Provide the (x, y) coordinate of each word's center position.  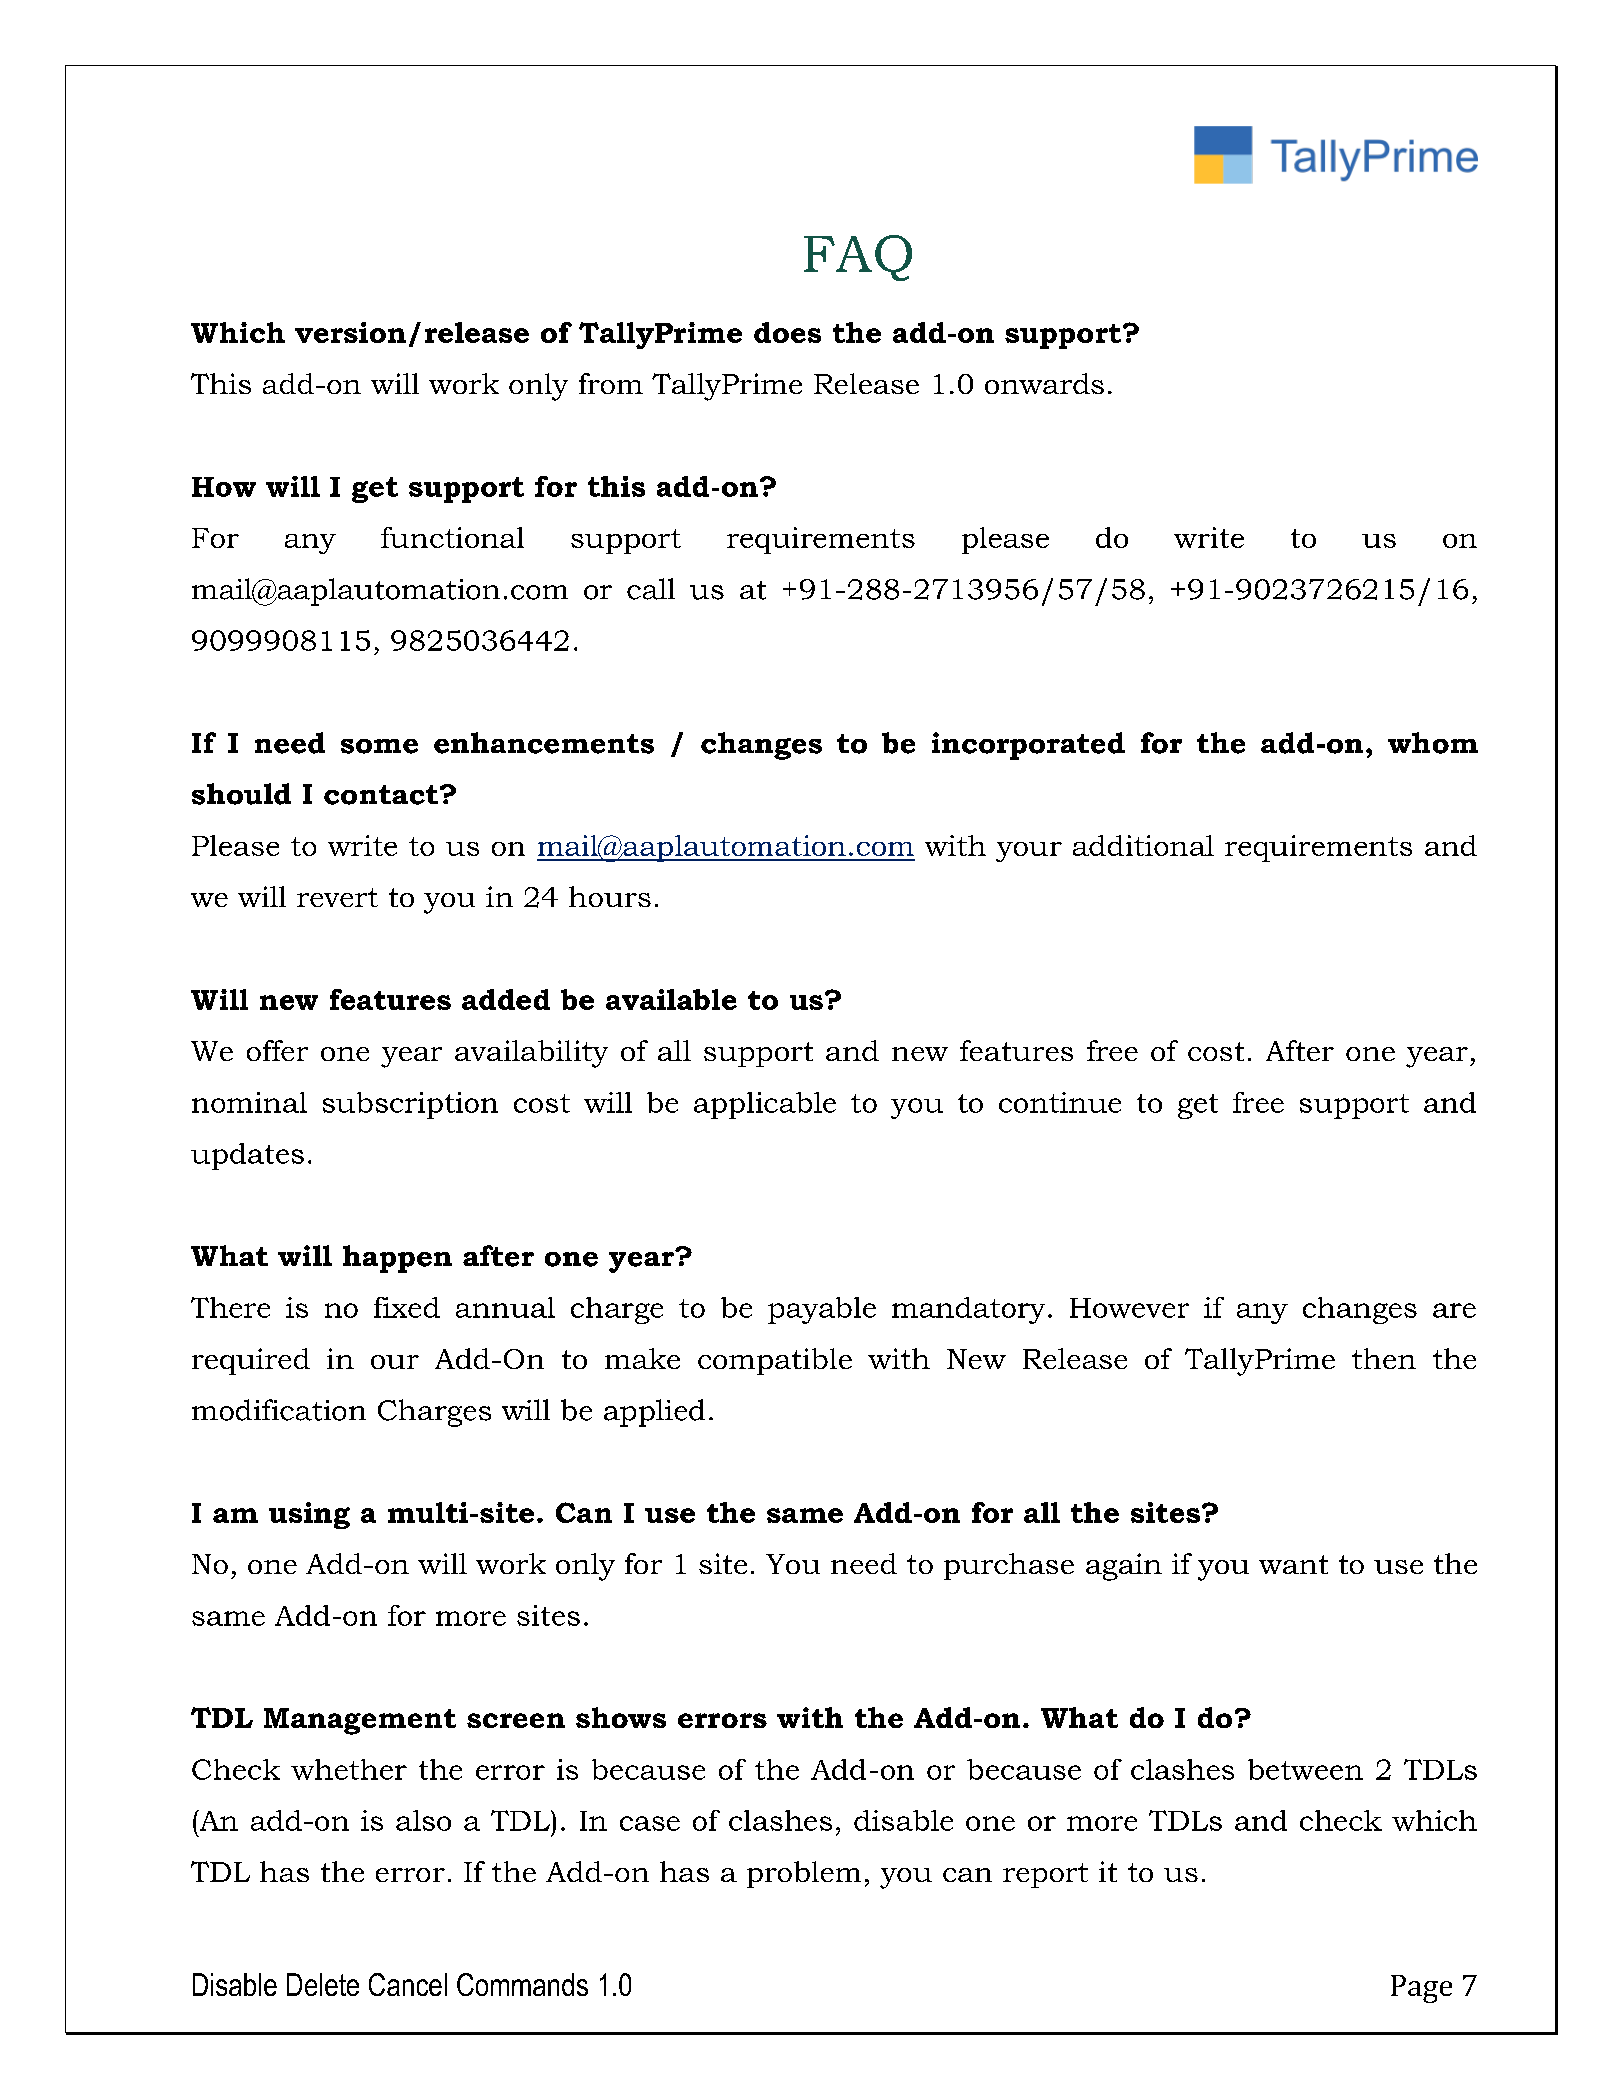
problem (804, 1874)
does (787, 332)
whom (1433, 743)
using (309, 1515)
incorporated (1028, 746)
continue (1060, 1102)
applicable (765, 1105)
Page (1421, 1989)
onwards (1044, 383)
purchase (1009, 1566)
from (611, 383)
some (379, 746)
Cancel (408, 1984)
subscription (410, 1105)
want (1293, 1564)
